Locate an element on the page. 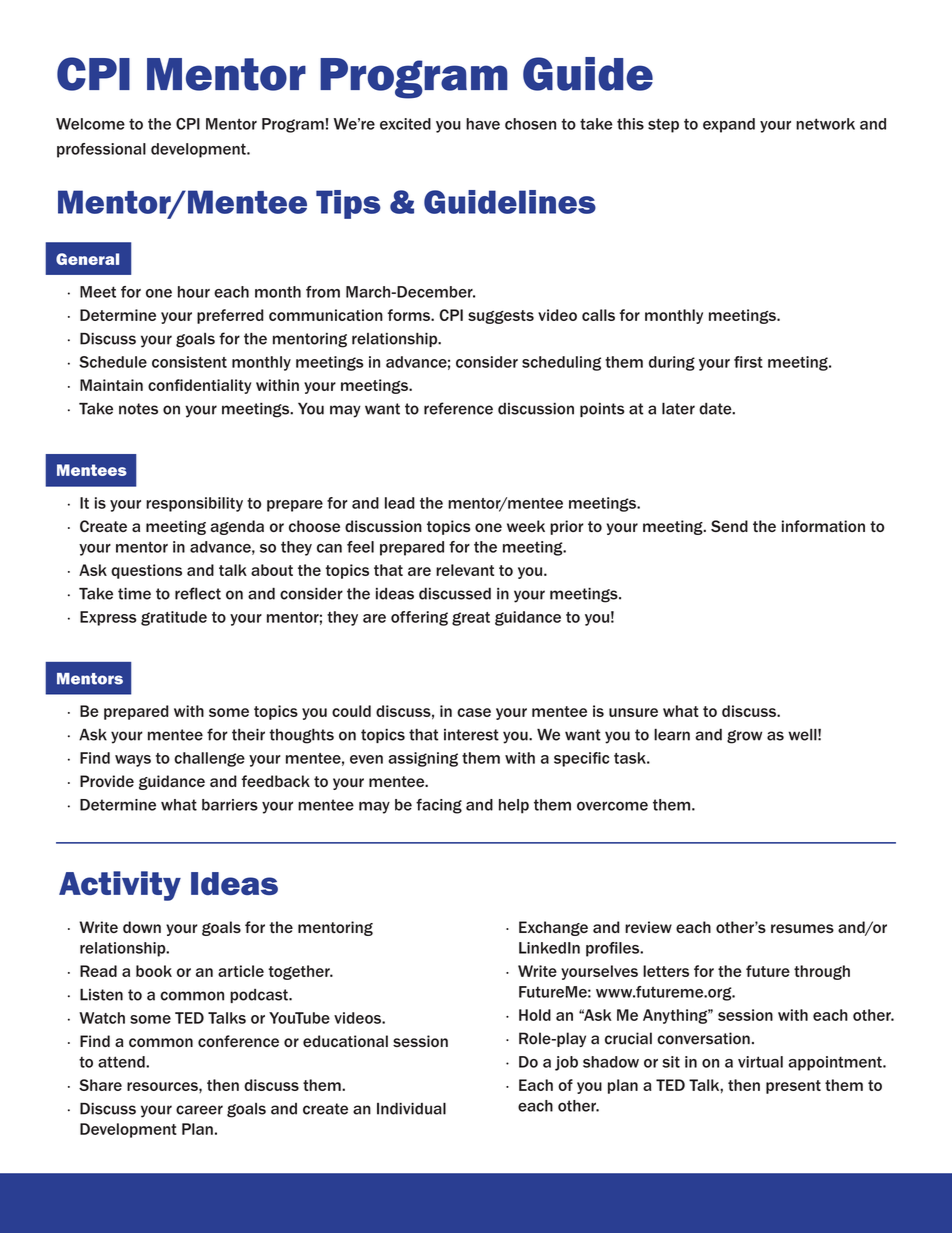 The height and width of the image is (1233, 952). grow is located at coordinates (744, 737).
